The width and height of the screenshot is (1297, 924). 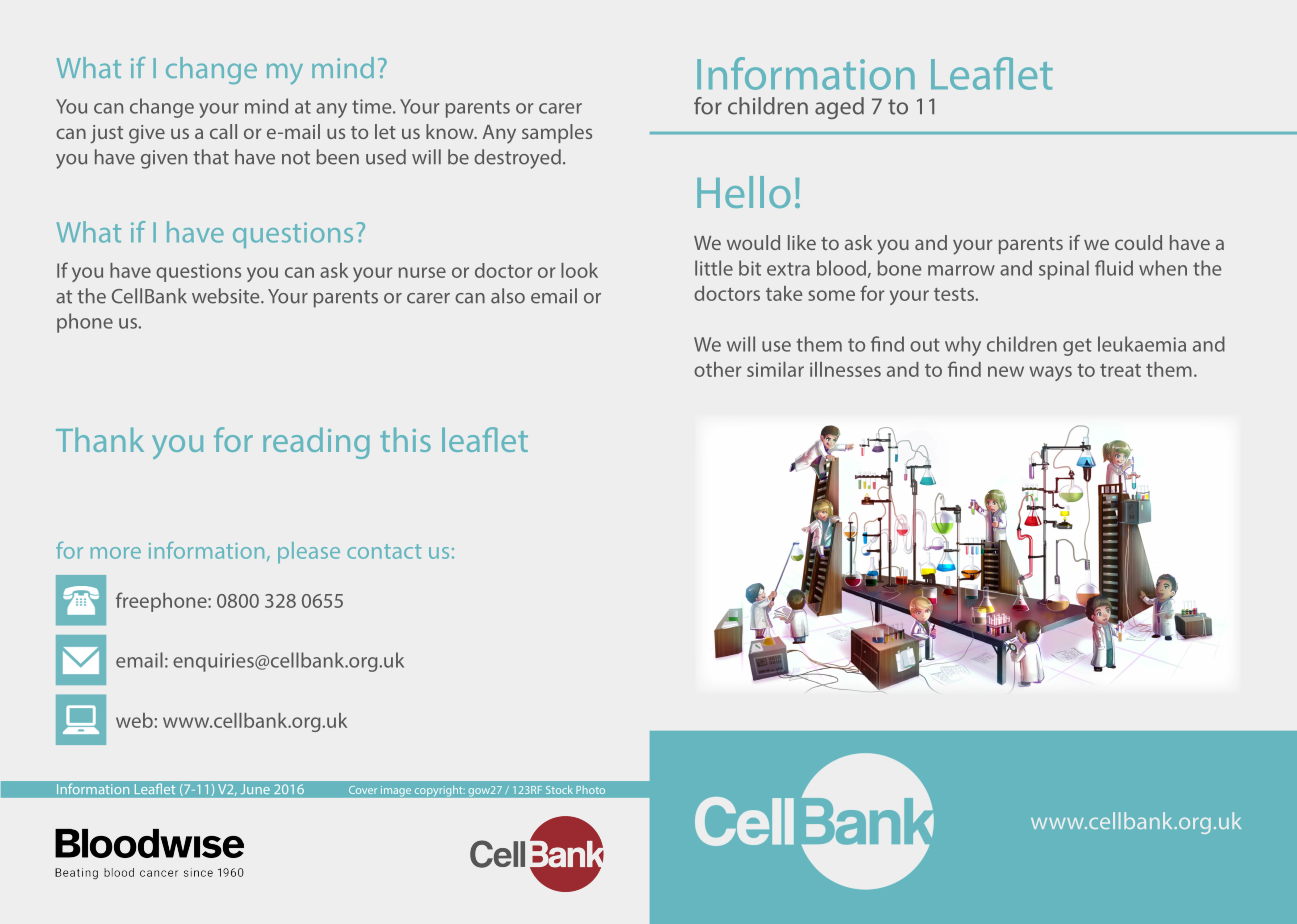 I want to click on Stock, so click(x=559, y=790).
